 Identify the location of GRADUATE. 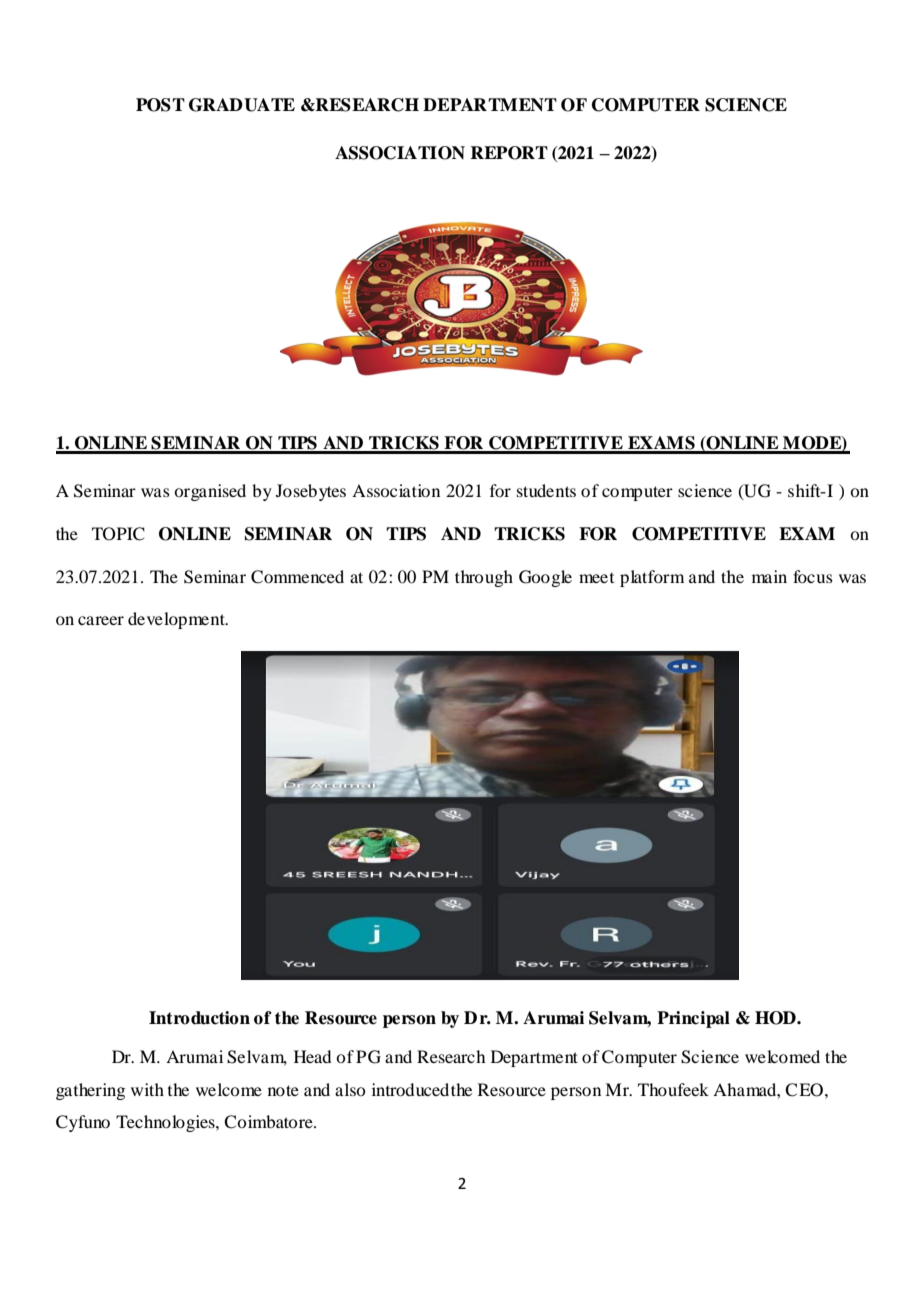
(242, 105).
